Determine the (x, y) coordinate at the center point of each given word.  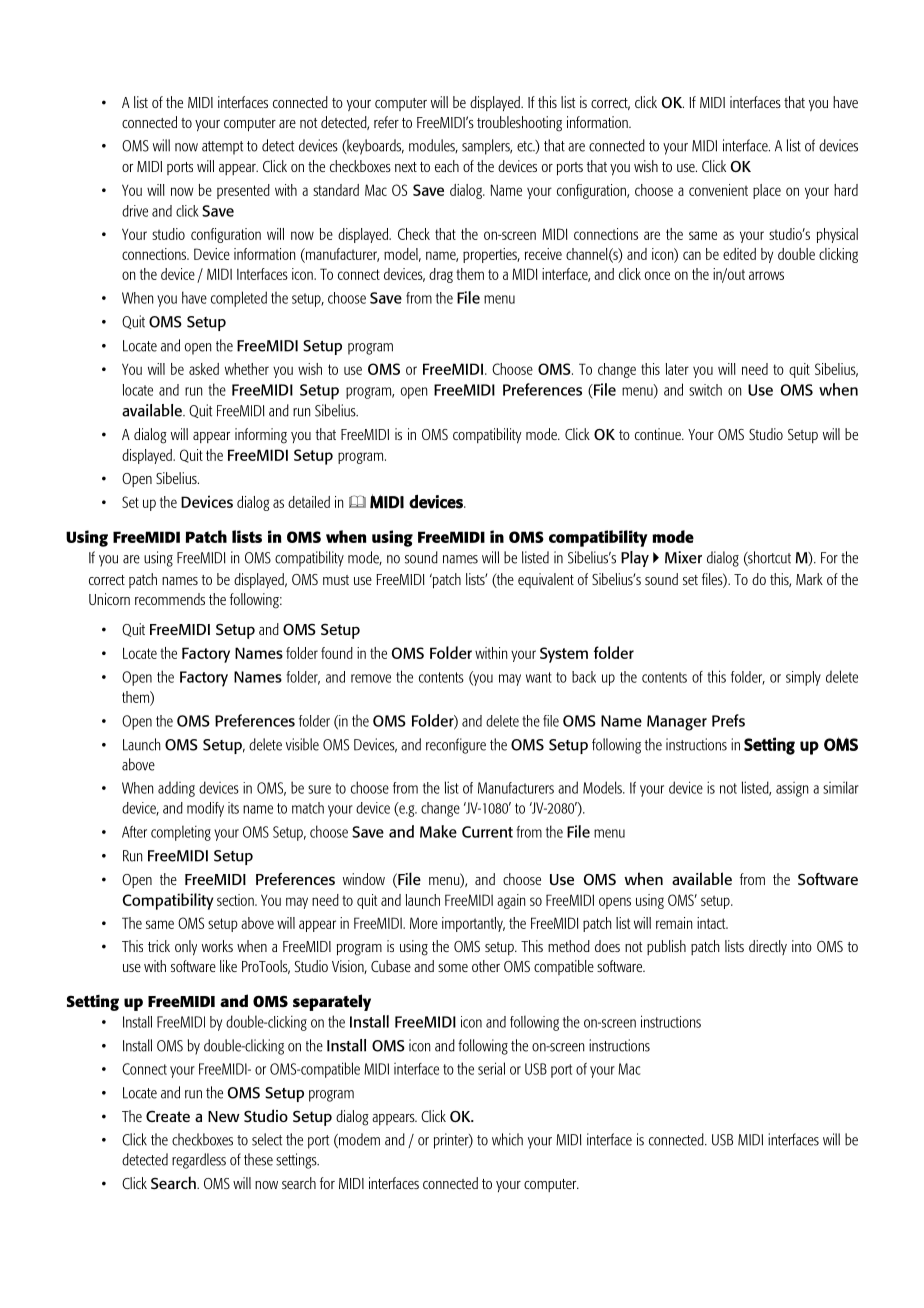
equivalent (546, 580)
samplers (487, 147)
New (224, 1116)
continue (659, 434)
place (767, 191)
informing (261, 436)
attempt (222, 148)
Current (487, 832)
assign (792, 789)
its (233, 808)
